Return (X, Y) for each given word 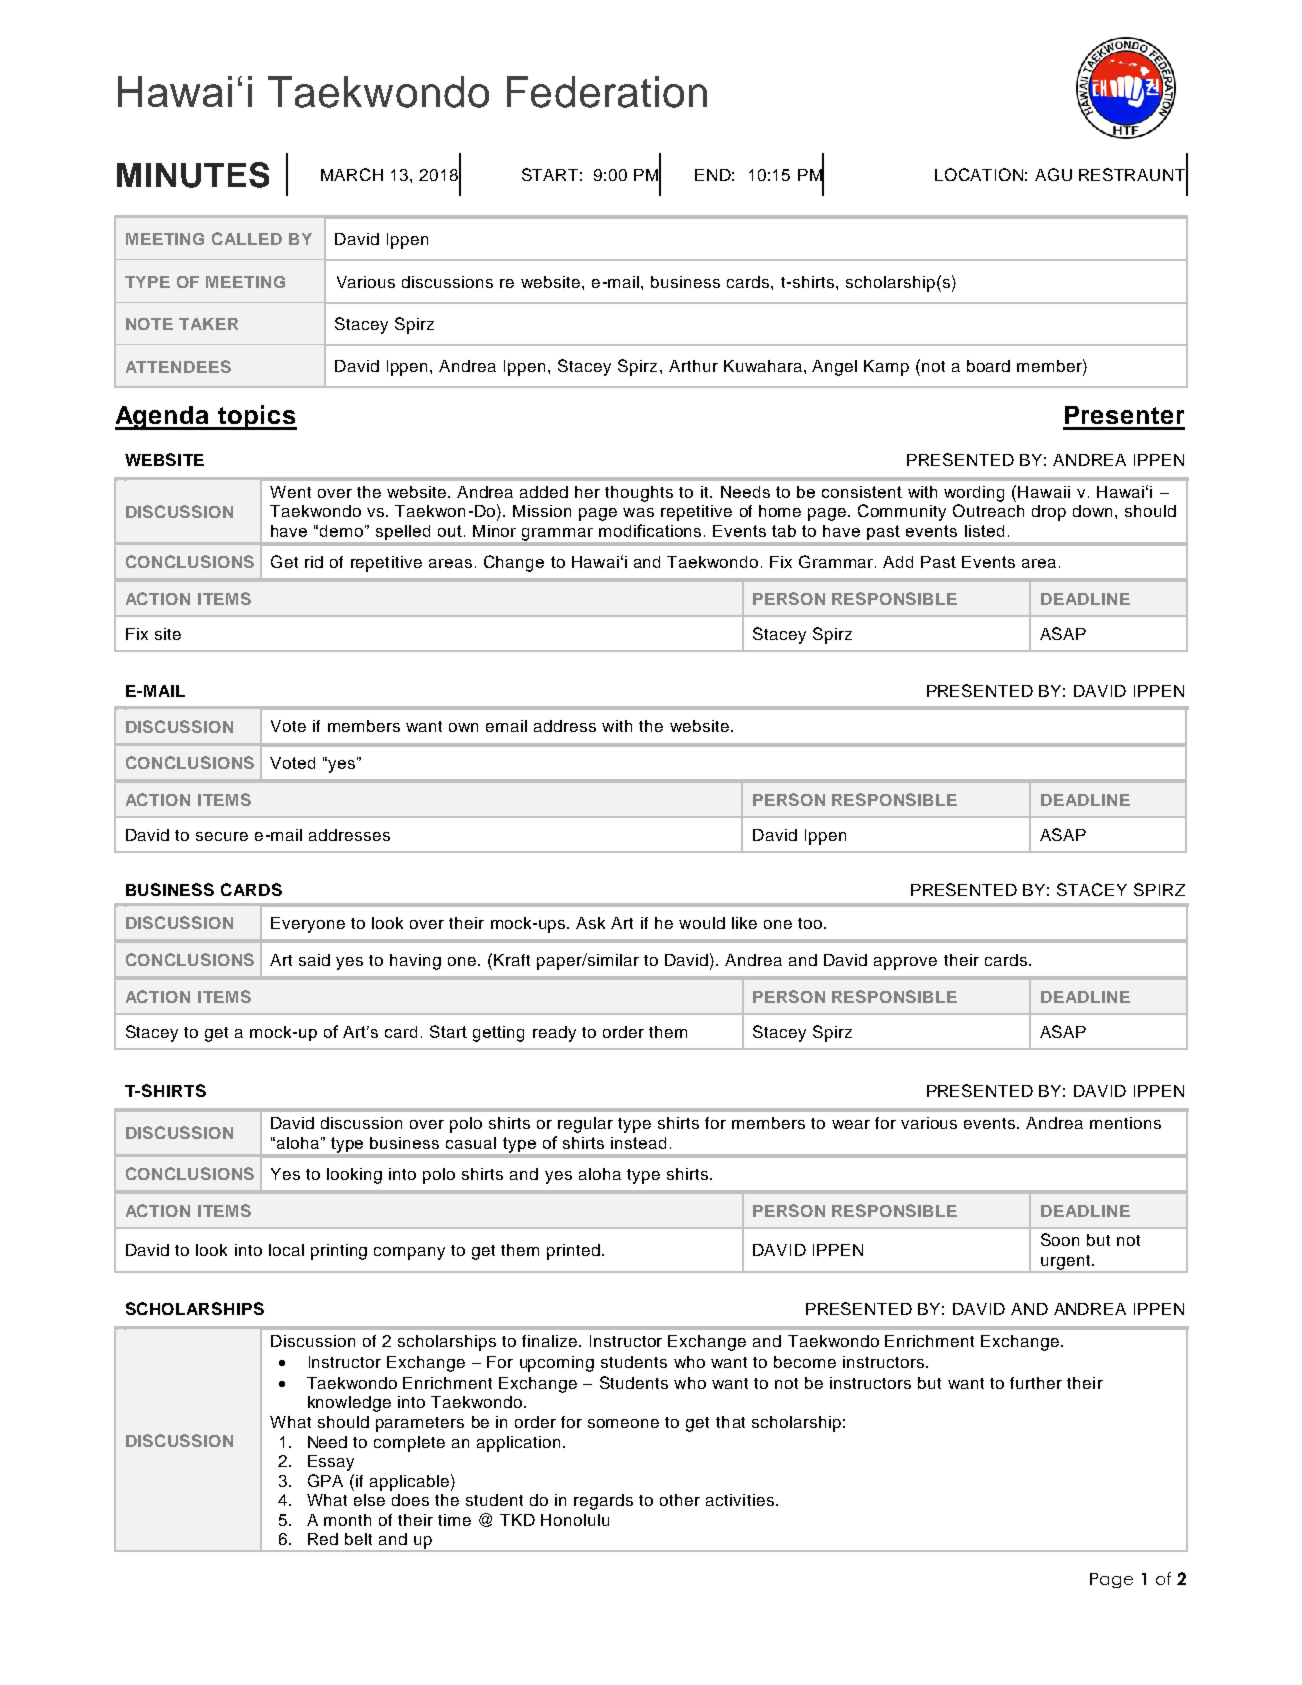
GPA (325, 1480)
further (1036, 1383)
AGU (1053, 174)
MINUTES (193, 175)
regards (603, 1502)
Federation (607, 92)
